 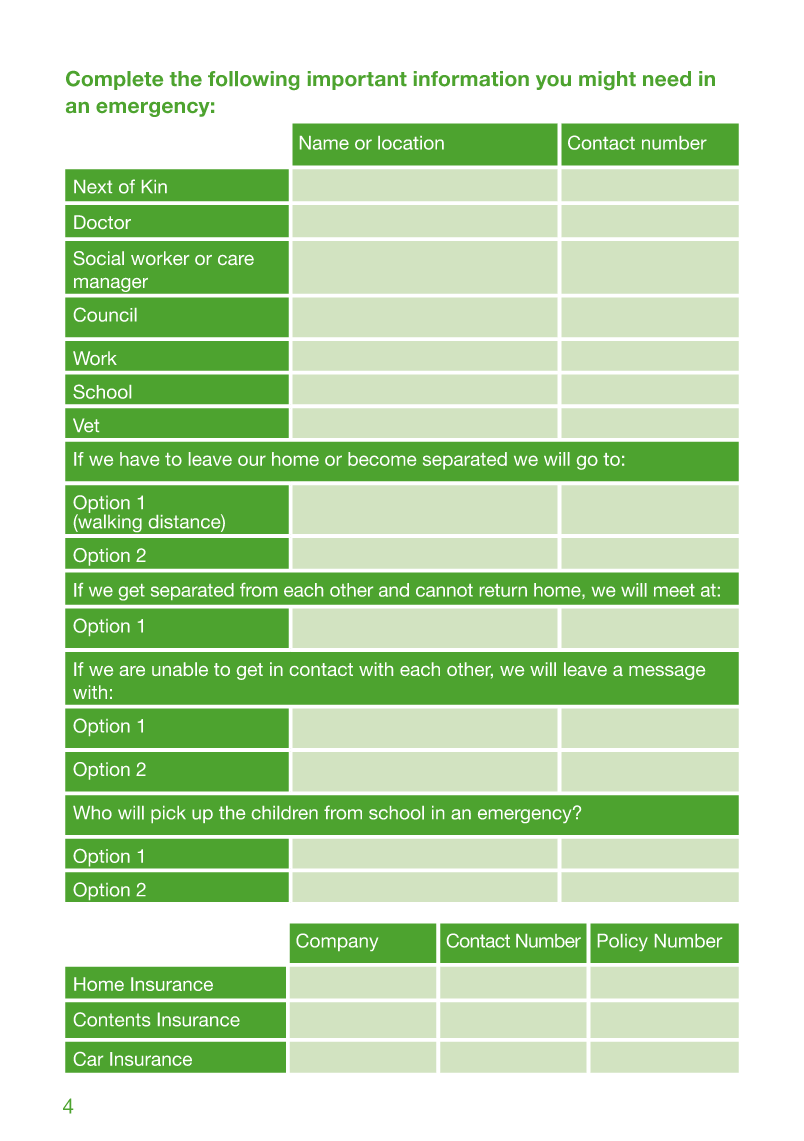 I want to click on meet, so click(x=674, y=590).
